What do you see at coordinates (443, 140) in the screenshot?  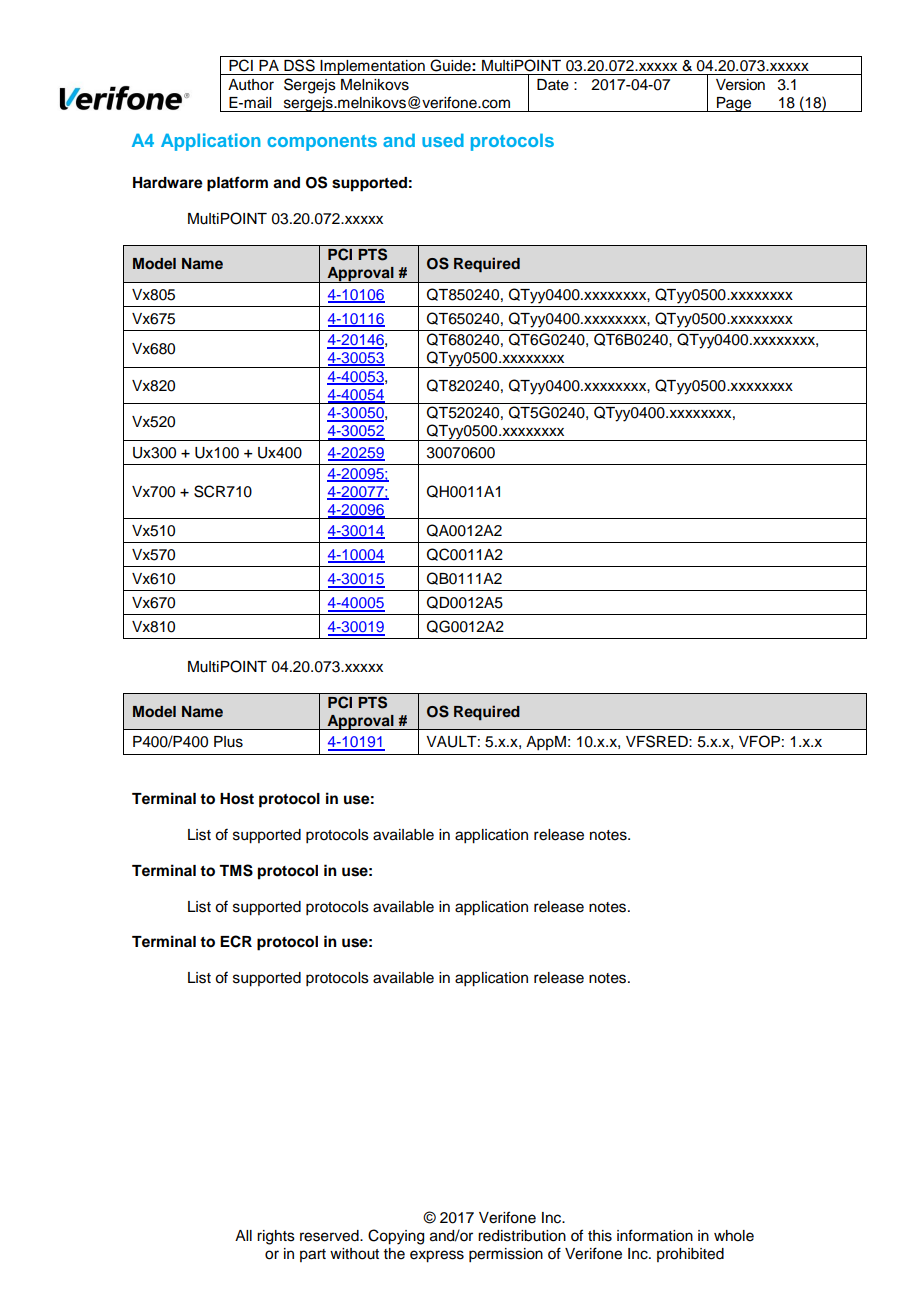 I see `used` at bounding box center [443, 140].
